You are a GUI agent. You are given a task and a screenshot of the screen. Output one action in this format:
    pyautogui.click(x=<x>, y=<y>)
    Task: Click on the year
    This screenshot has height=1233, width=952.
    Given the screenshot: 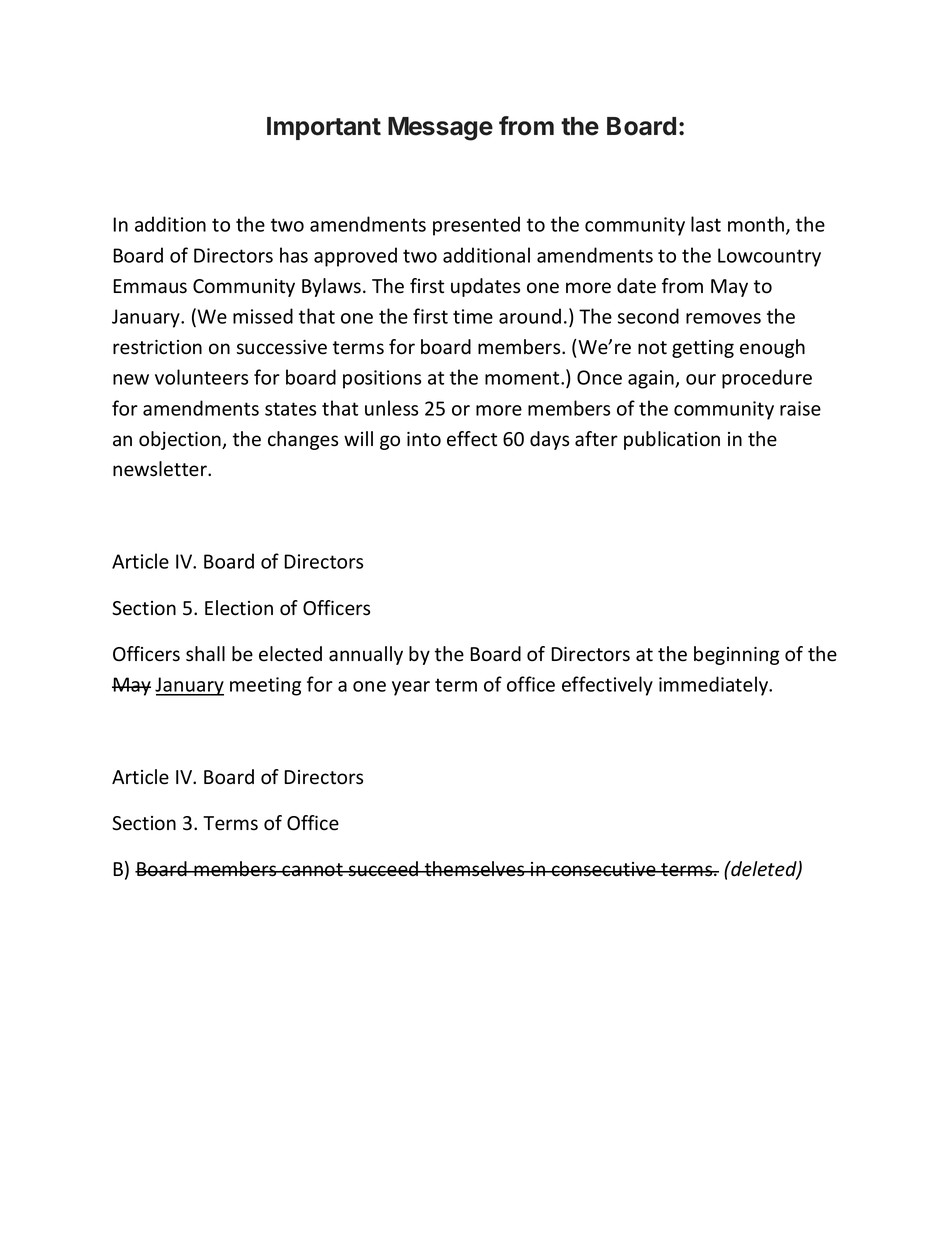 What is the action you would take?
    pyautogui.click(x=411, y=688)
